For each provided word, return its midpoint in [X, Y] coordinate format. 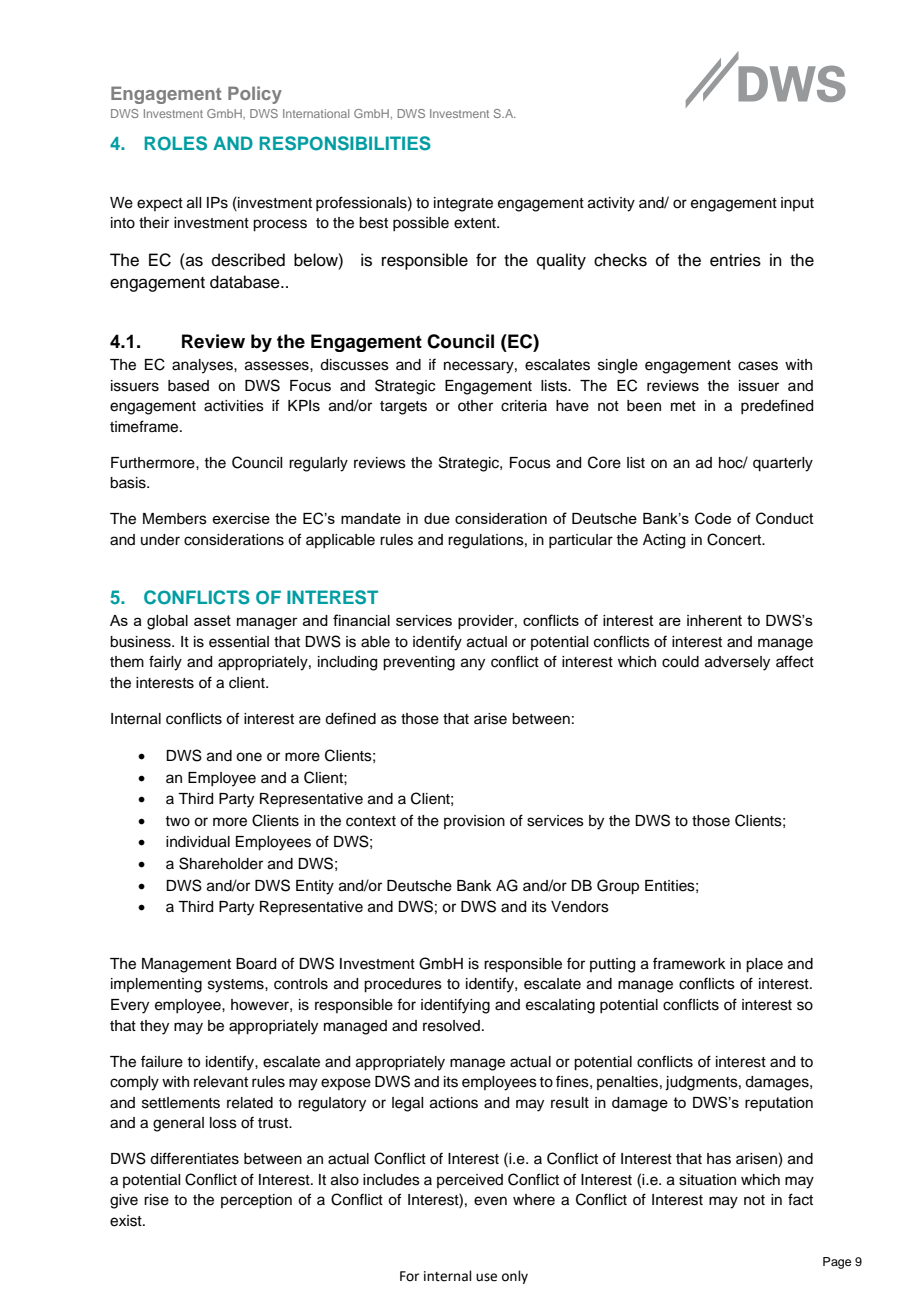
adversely [737, 663]
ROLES [176, 143]
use [486, 1277]
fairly [165, 663]
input [797, 204]
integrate [463, 204]
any [473, 664]
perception [256, 1201]
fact [800, 1199]
